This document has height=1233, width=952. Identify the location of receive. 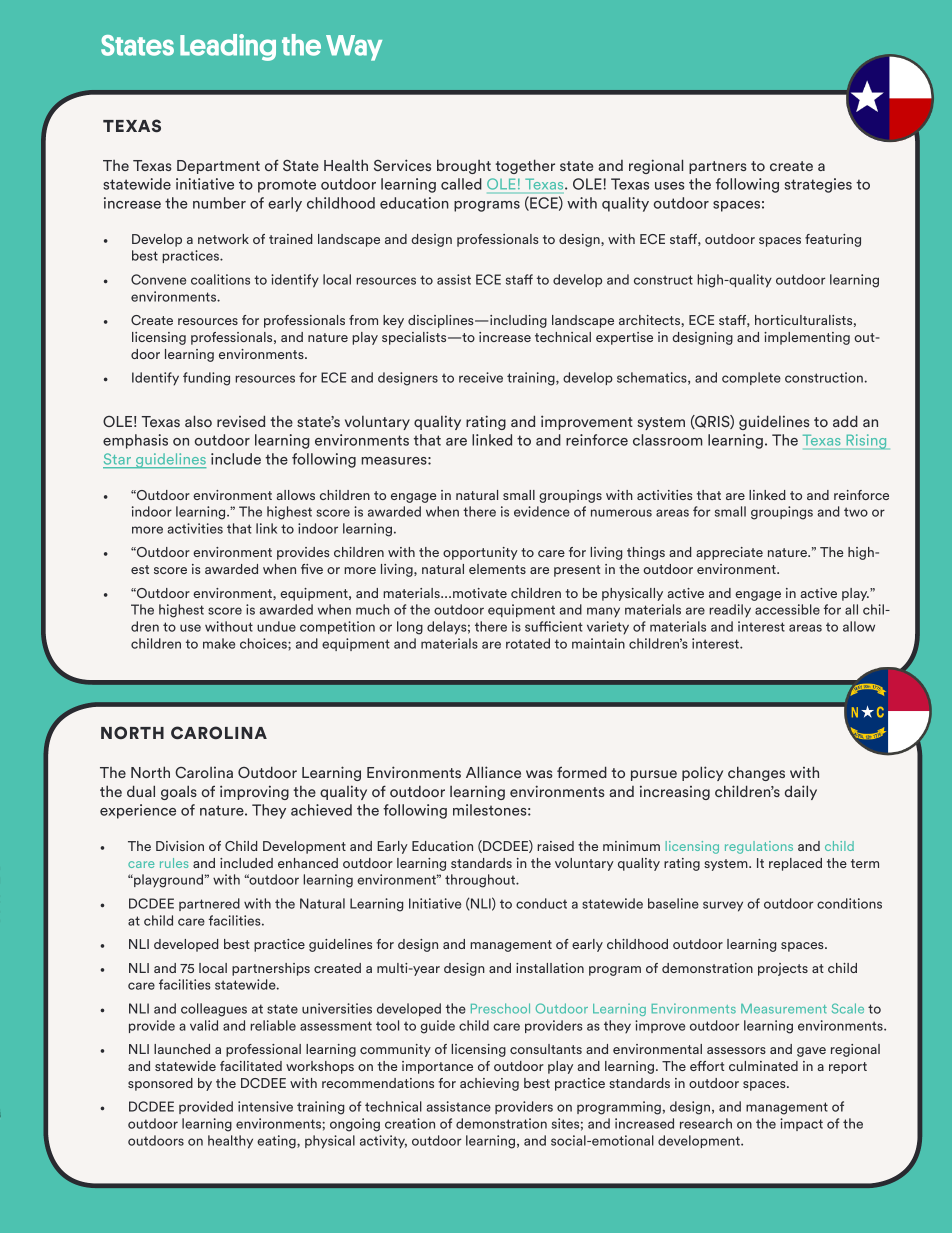
(481, 377).
